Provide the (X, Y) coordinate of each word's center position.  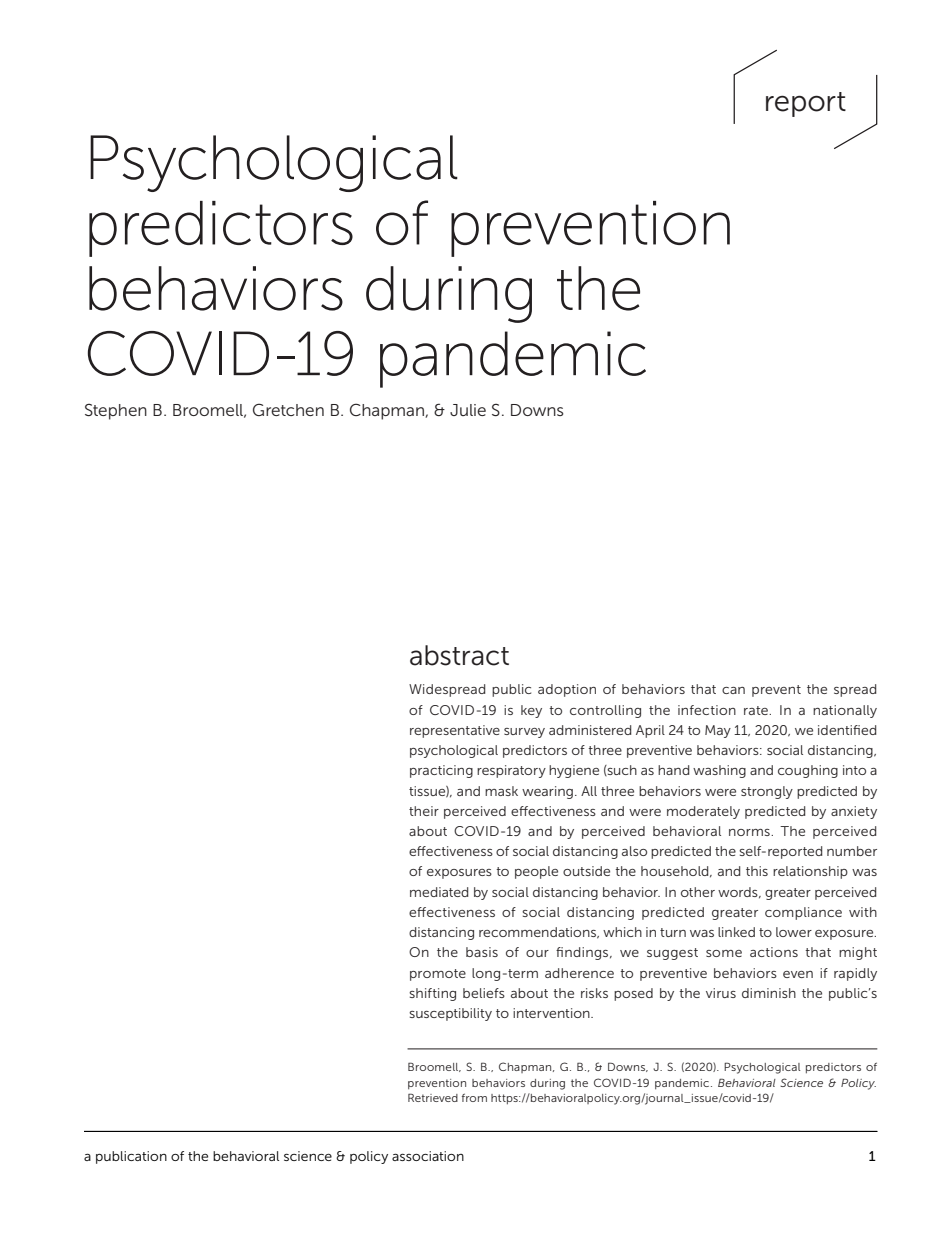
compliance (803, 913)
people (536, 872)
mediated (439, 892)
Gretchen (288, 409)
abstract (459, 655)
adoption (567, 690)
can (733, 690)
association (428, 1156)
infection (707, 710)
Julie (468, 410)
